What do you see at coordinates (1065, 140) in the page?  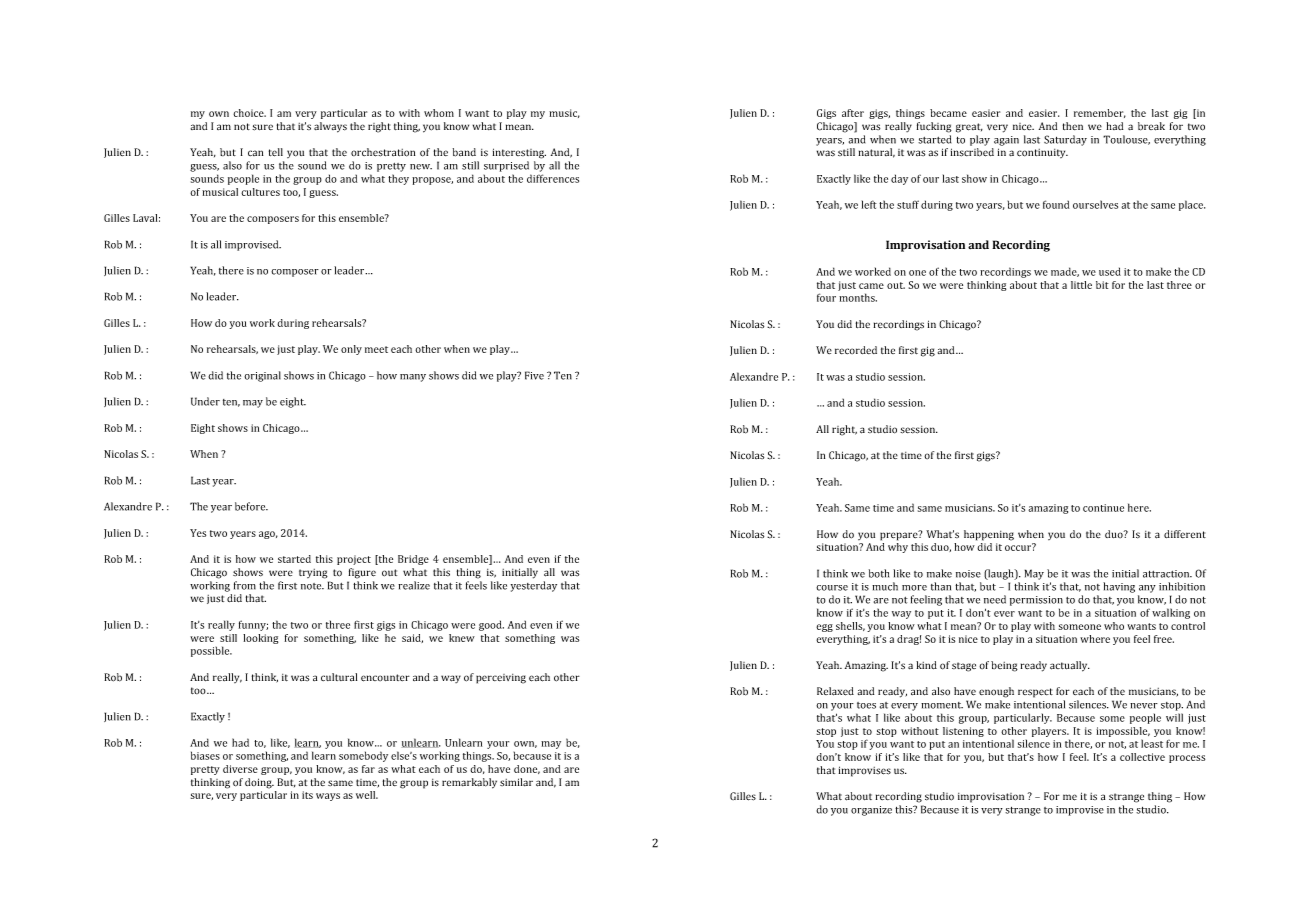 I see `Saturday` at bounding box center [1065, 140].
